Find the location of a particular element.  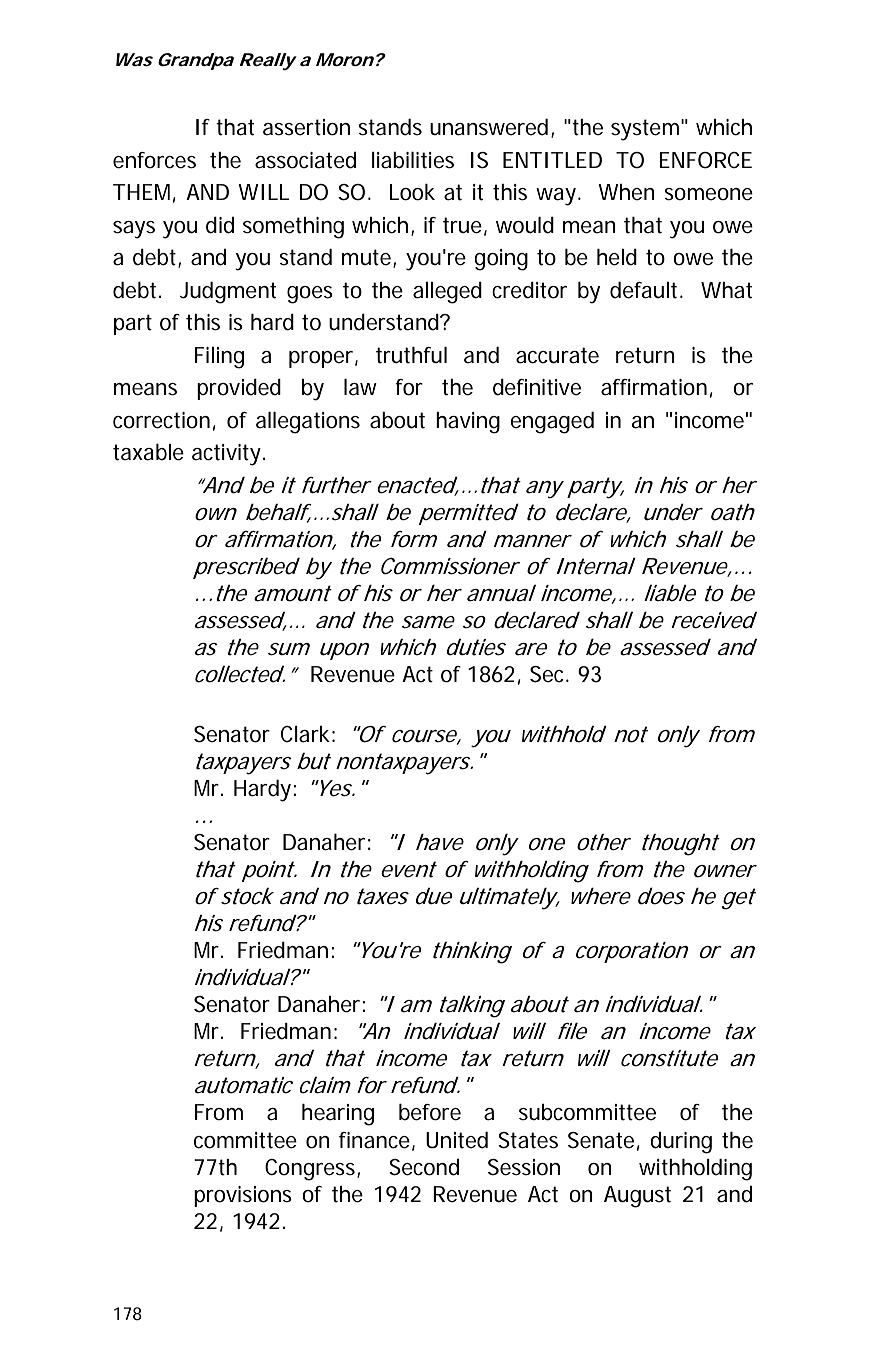

liabilities is located at coordinates (413, 160).
